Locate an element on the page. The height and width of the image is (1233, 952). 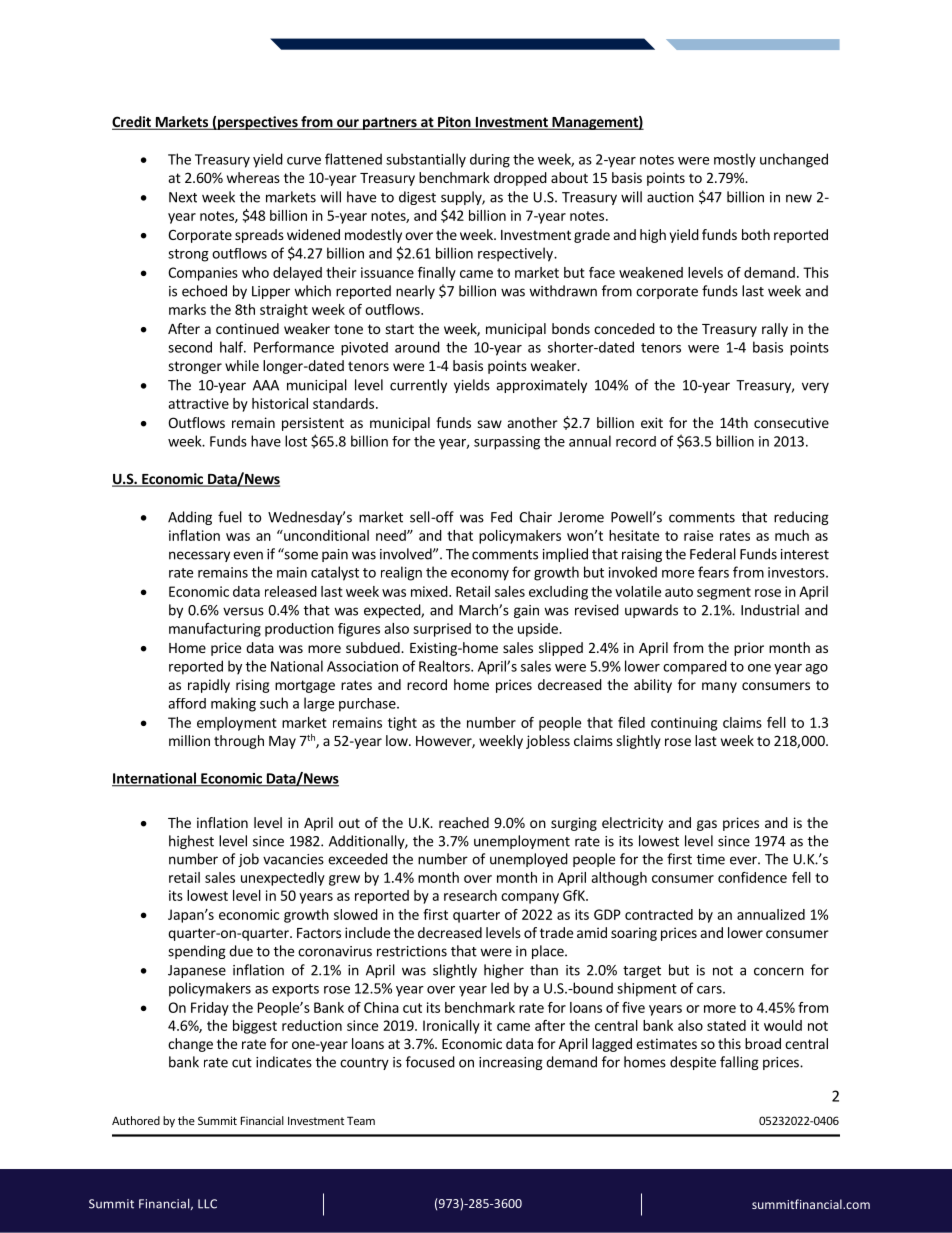
spending is located at coordinates (197, 952).
